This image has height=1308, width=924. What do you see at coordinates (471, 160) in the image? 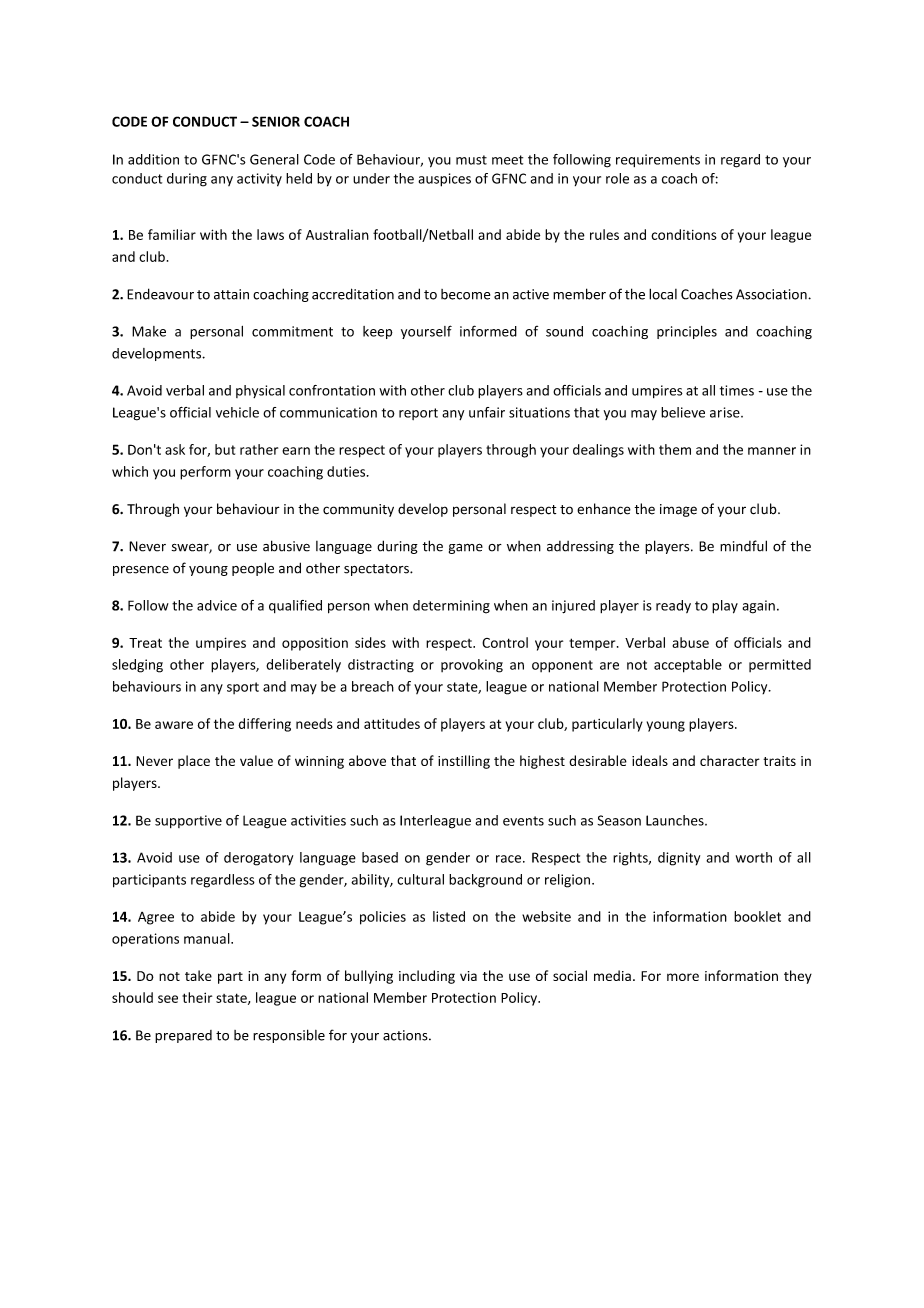
I see `must` at bounding box center [471, 160].
